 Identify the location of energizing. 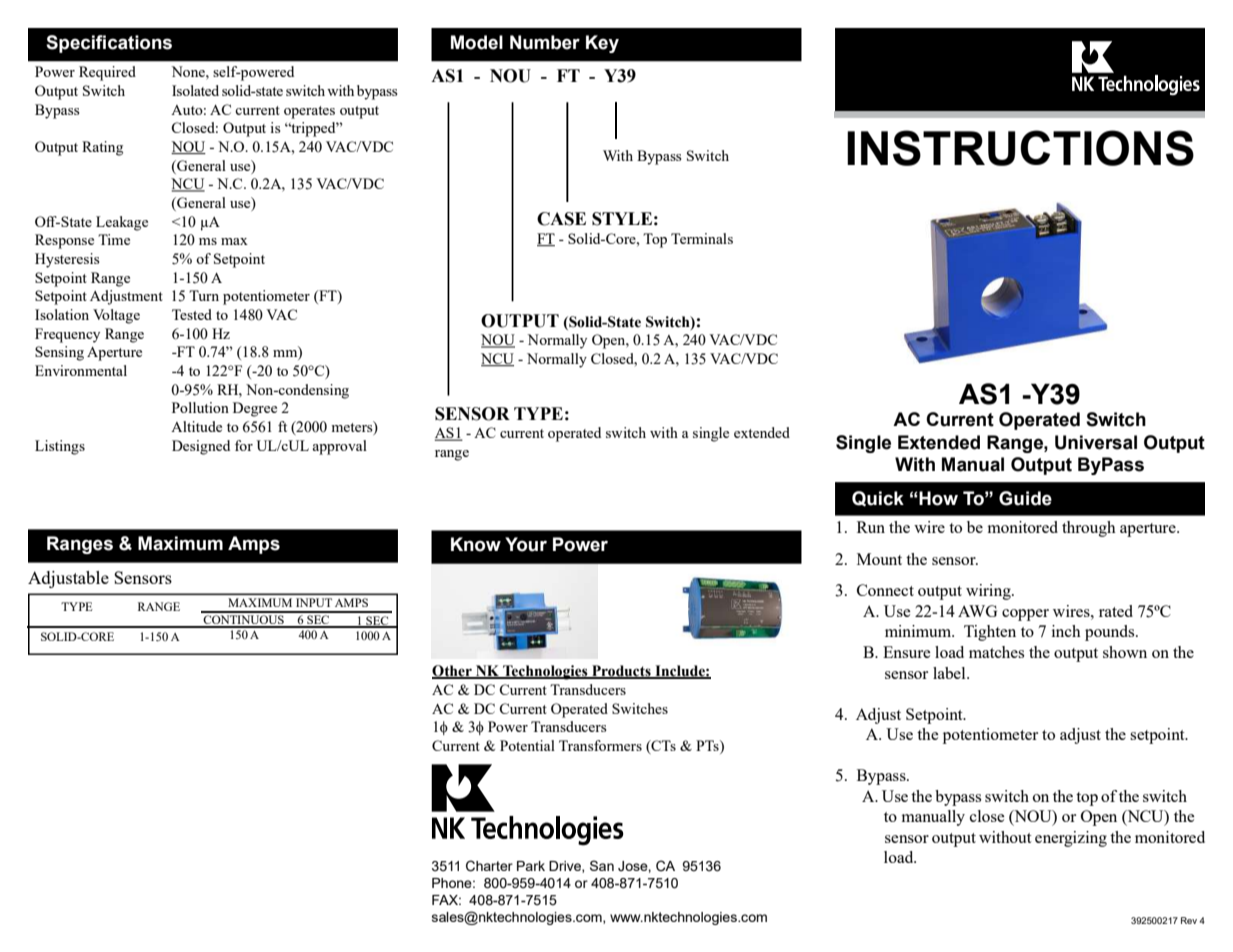
(1071, 839).
